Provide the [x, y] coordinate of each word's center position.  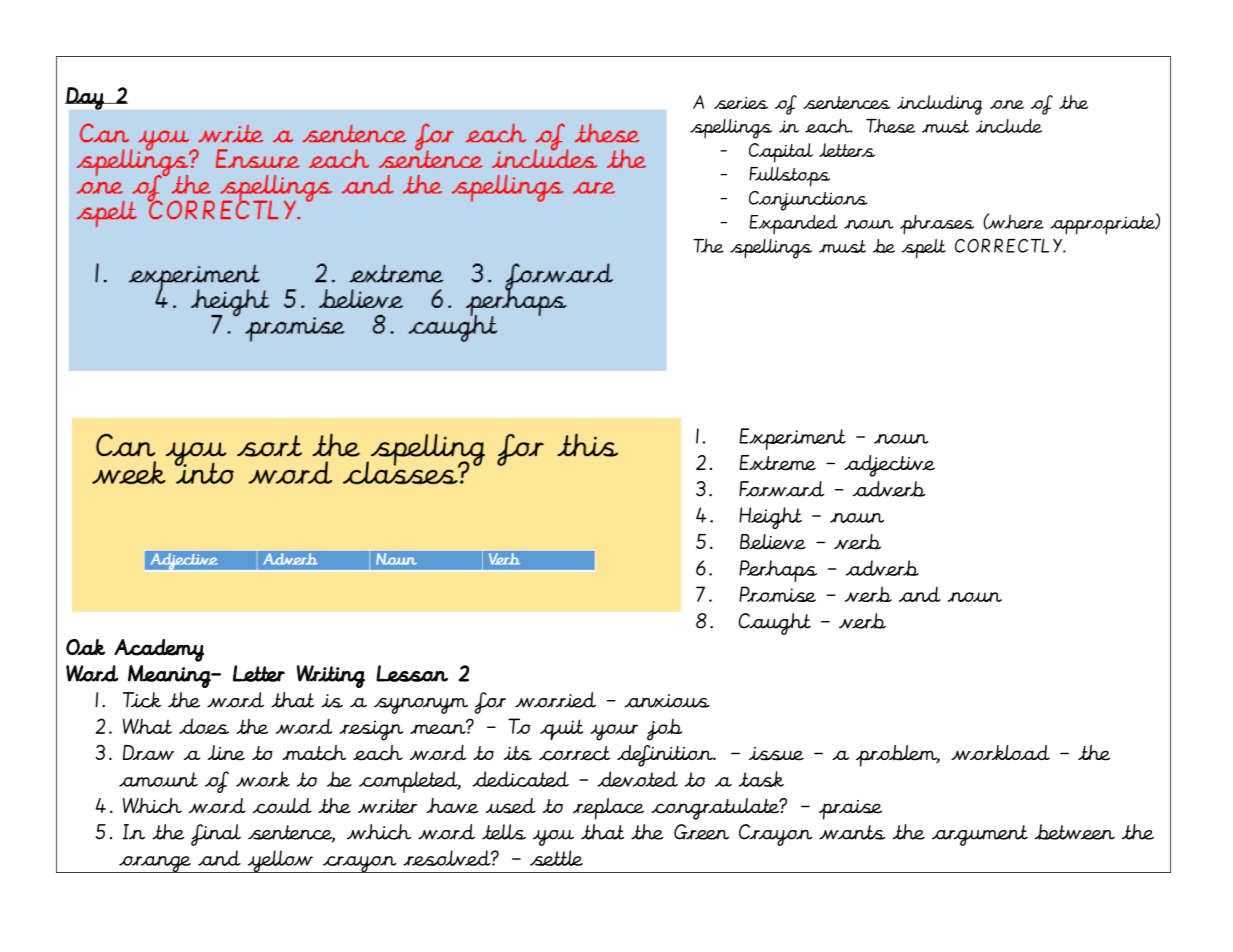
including [939, 105]
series [741, 103]
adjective [889, 466]
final [216, 835]
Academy [159, 650]
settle [556, 858]
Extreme [777, 463]
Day [85, 98]
